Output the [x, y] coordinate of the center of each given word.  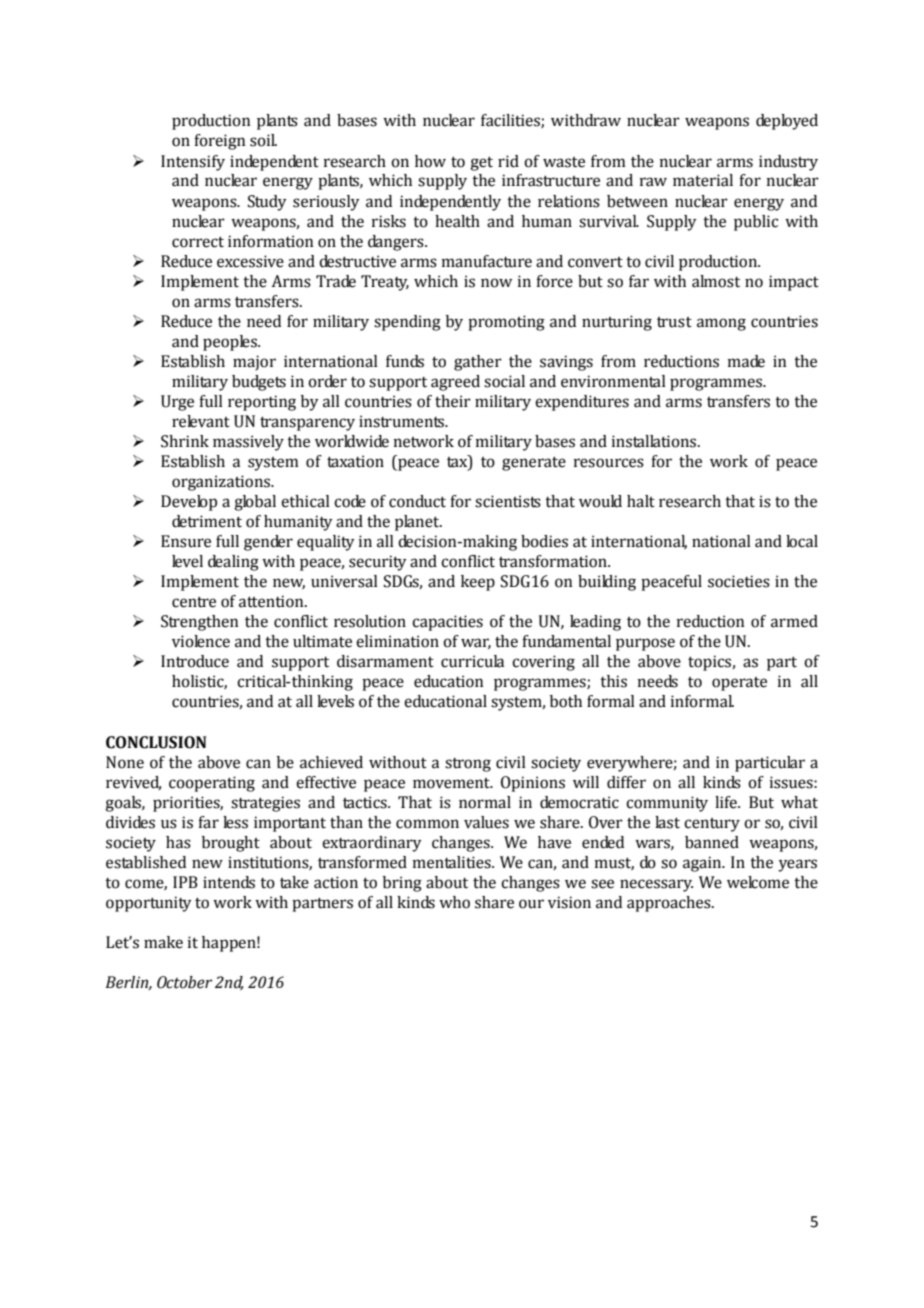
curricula [472, 661]
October [184, 982]
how [430, 161]
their [453, 401]
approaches [670, 904]
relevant [201, 421]
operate [739, 684]
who [454, 902]
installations [655, 441]
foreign [219, 142]
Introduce [195, 661]
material [703, 180]
